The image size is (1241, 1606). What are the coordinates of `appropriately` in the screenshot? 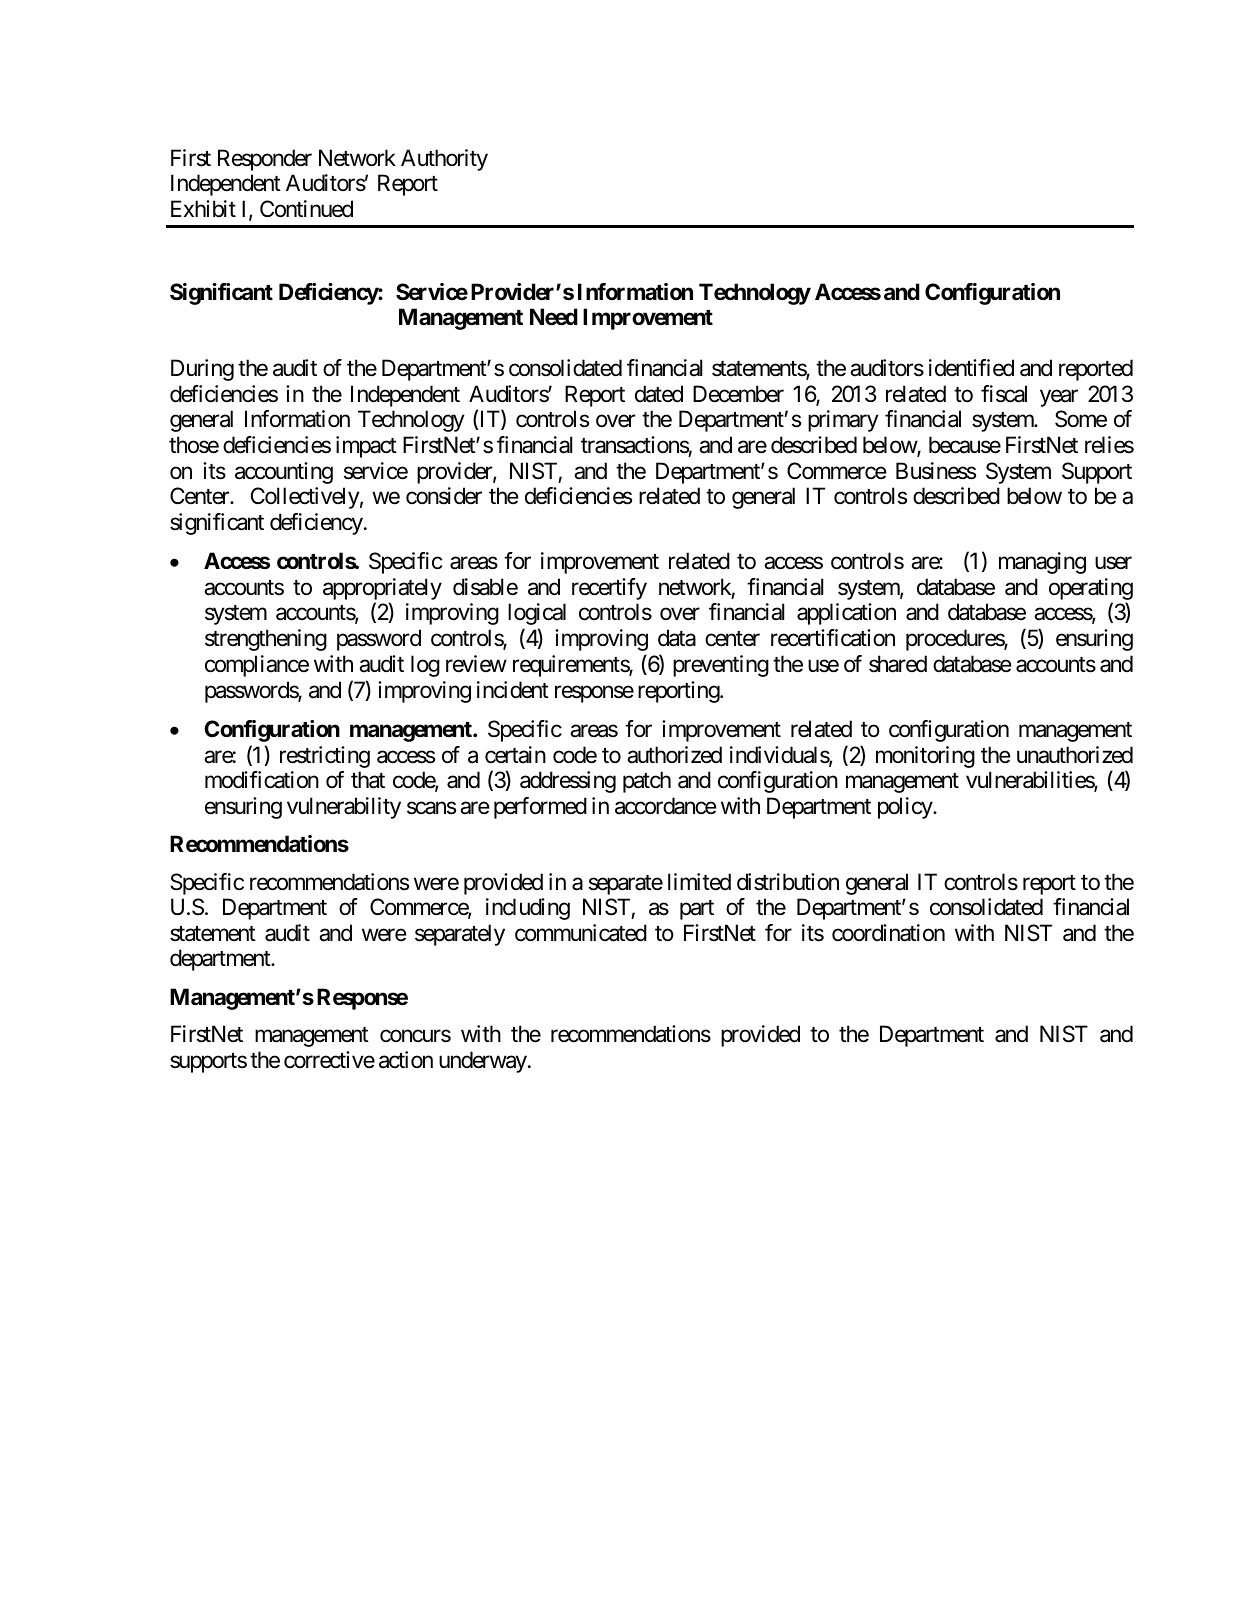 It's located at (382, 590).
